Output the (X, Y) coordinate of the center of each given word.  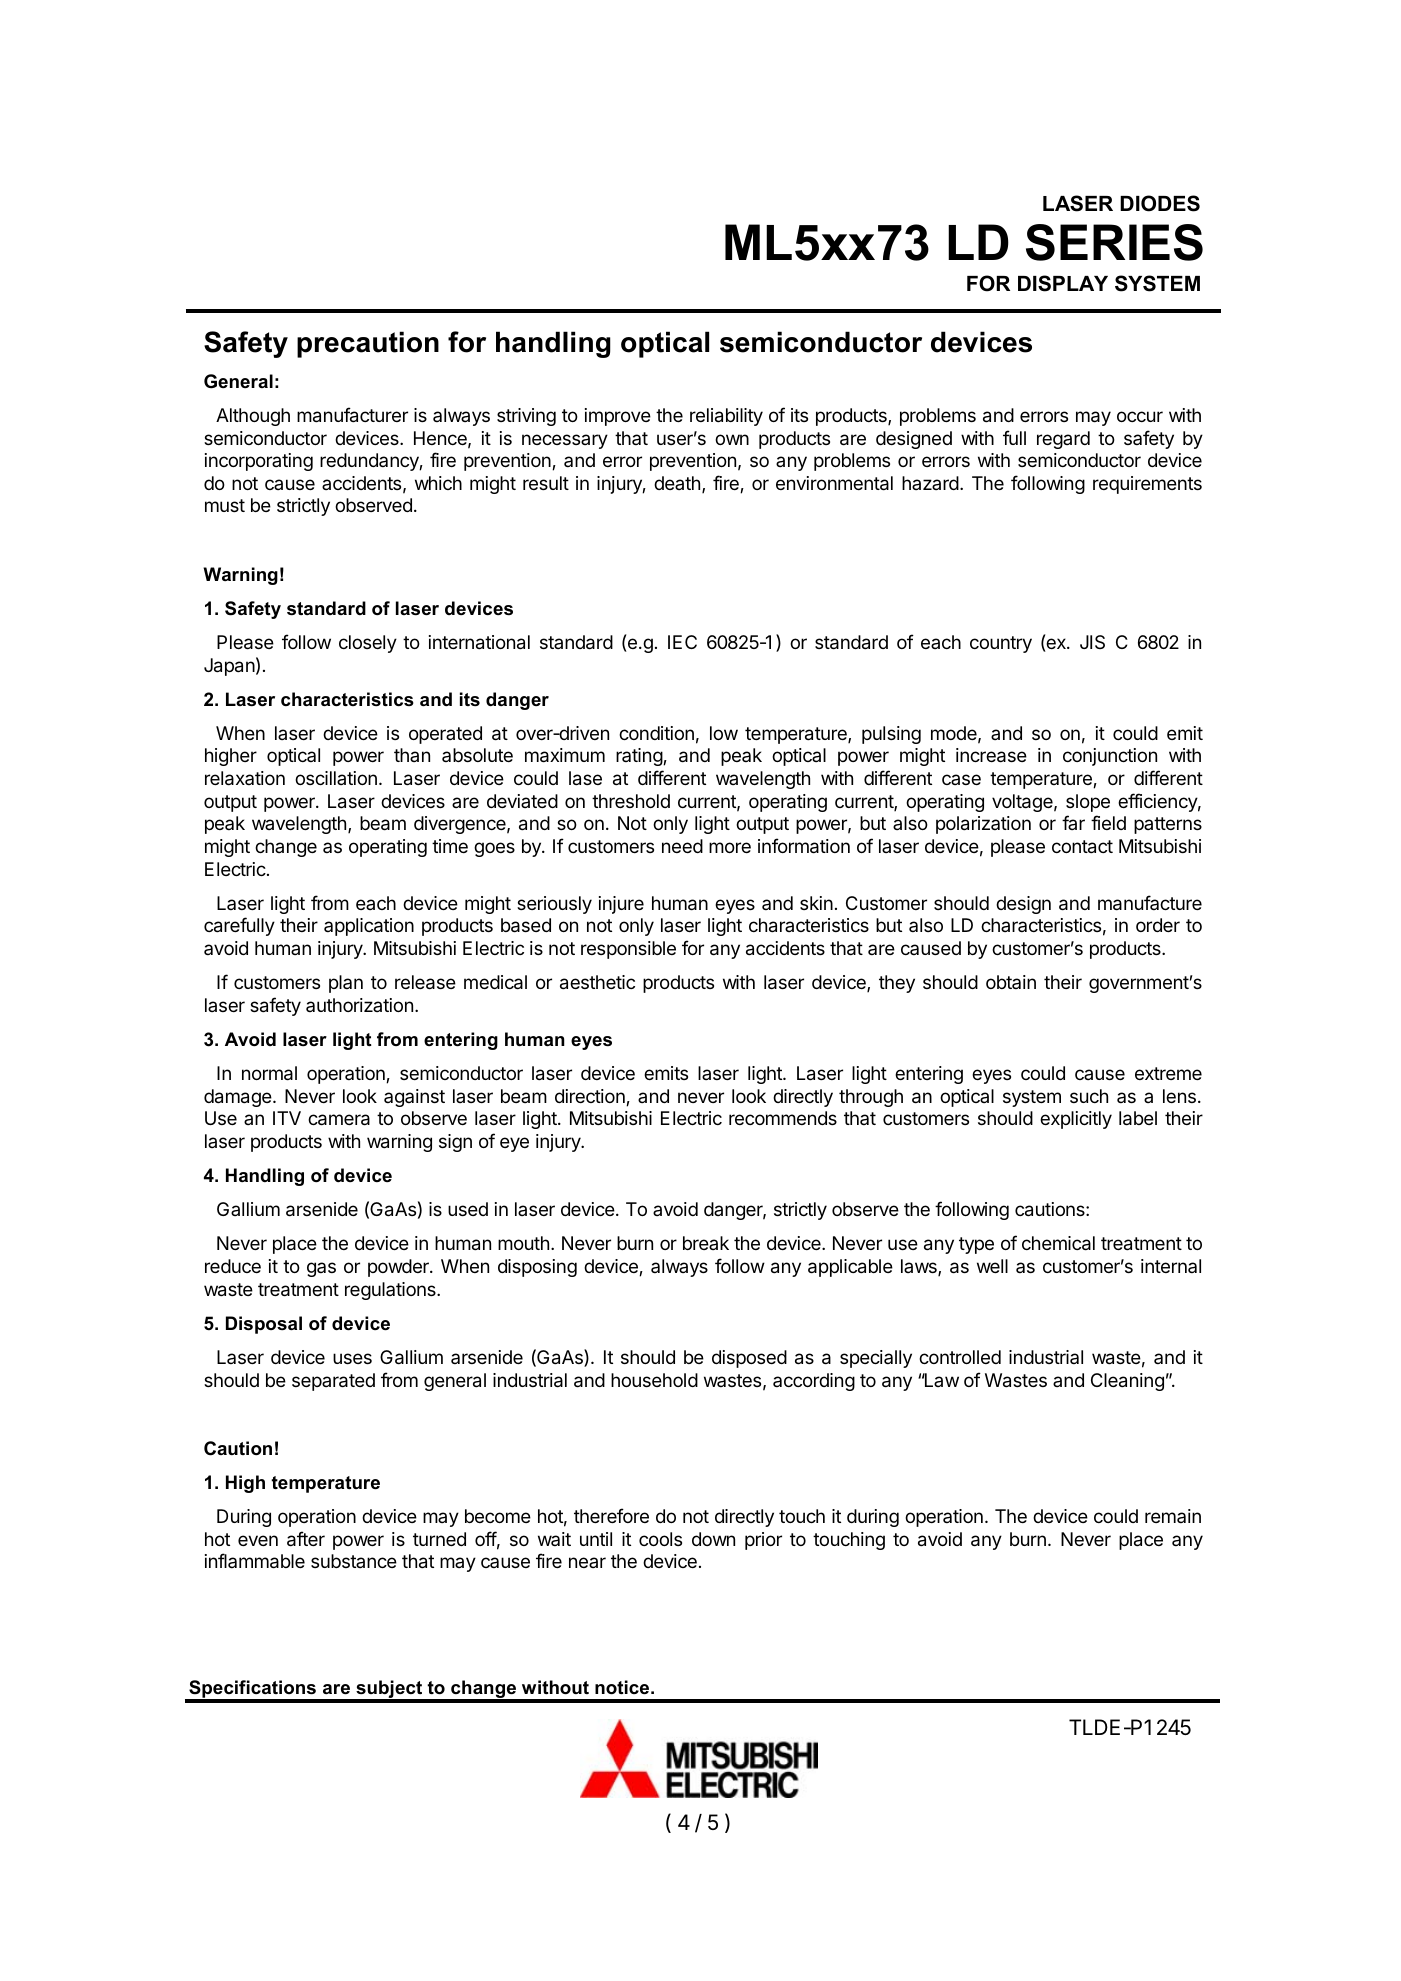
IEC (682, 642)
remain (1173, 1516)
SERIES (1114, 242)
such (1089, 1096)
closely (368, 644)
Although (253, 417)
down (713, 1539)
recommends (783, 1118)
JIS (1092, 642)
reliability (726, 417)
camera (339, 1120)
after (306, 1539)
